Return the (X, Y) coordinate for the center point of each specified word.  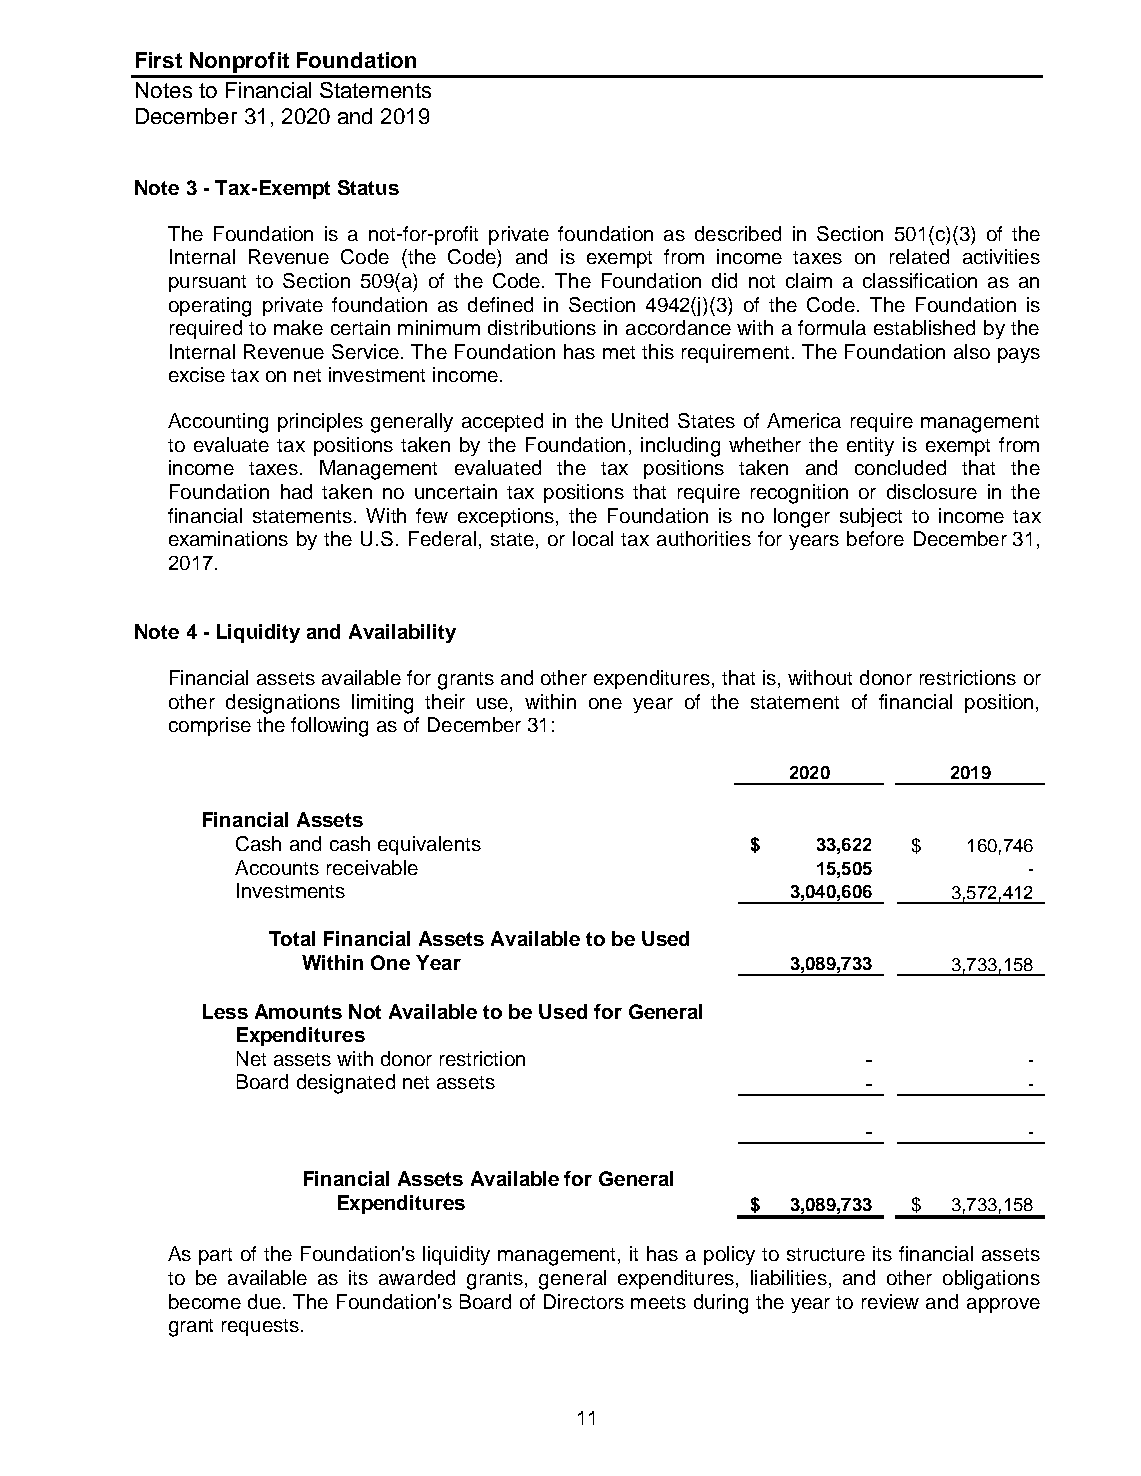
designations (283, 704)
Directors (584, 1301)
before (875, 538)
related (919, 256)
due (264, 1301)
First (159, 60)
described (738, 233)
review (890, 1301)
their (445, 701)
